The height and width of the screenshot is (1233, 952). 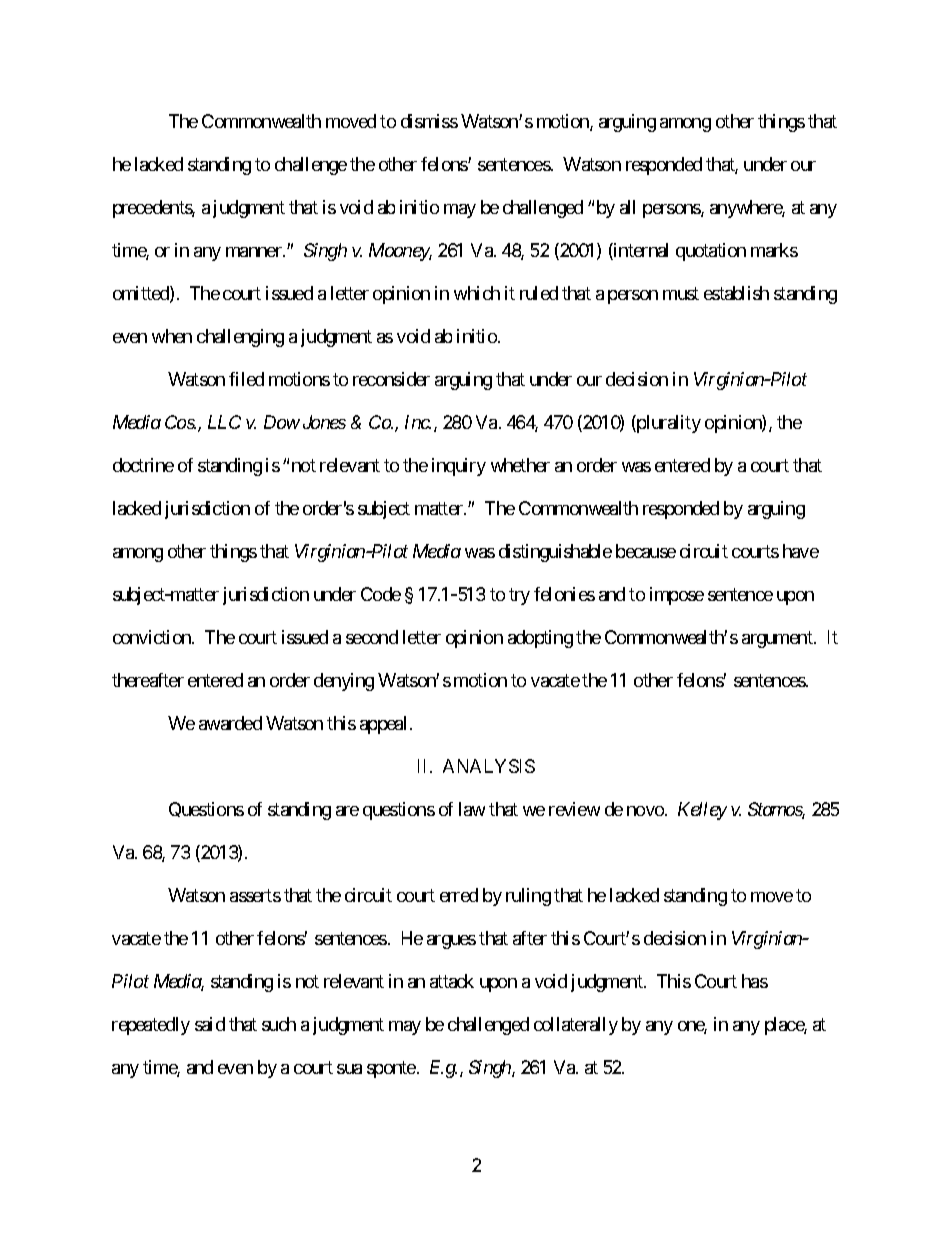 What do you see at coordinates (459, 467) in the screenshot?
I see `inquiry` at bounding box center [459, 467].
